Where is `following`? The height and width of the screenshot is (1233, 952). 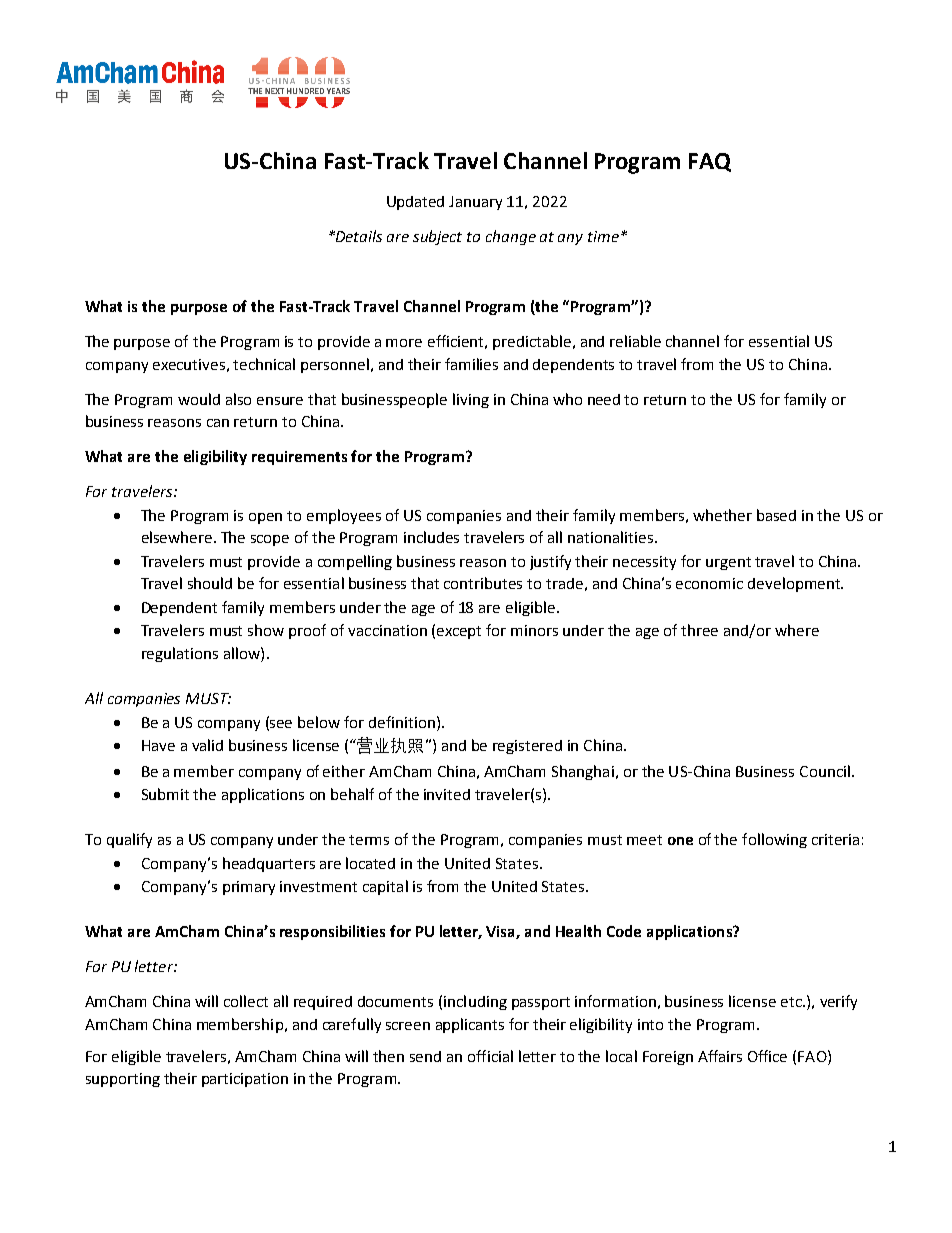 following is located at coordinates (774, 840).
